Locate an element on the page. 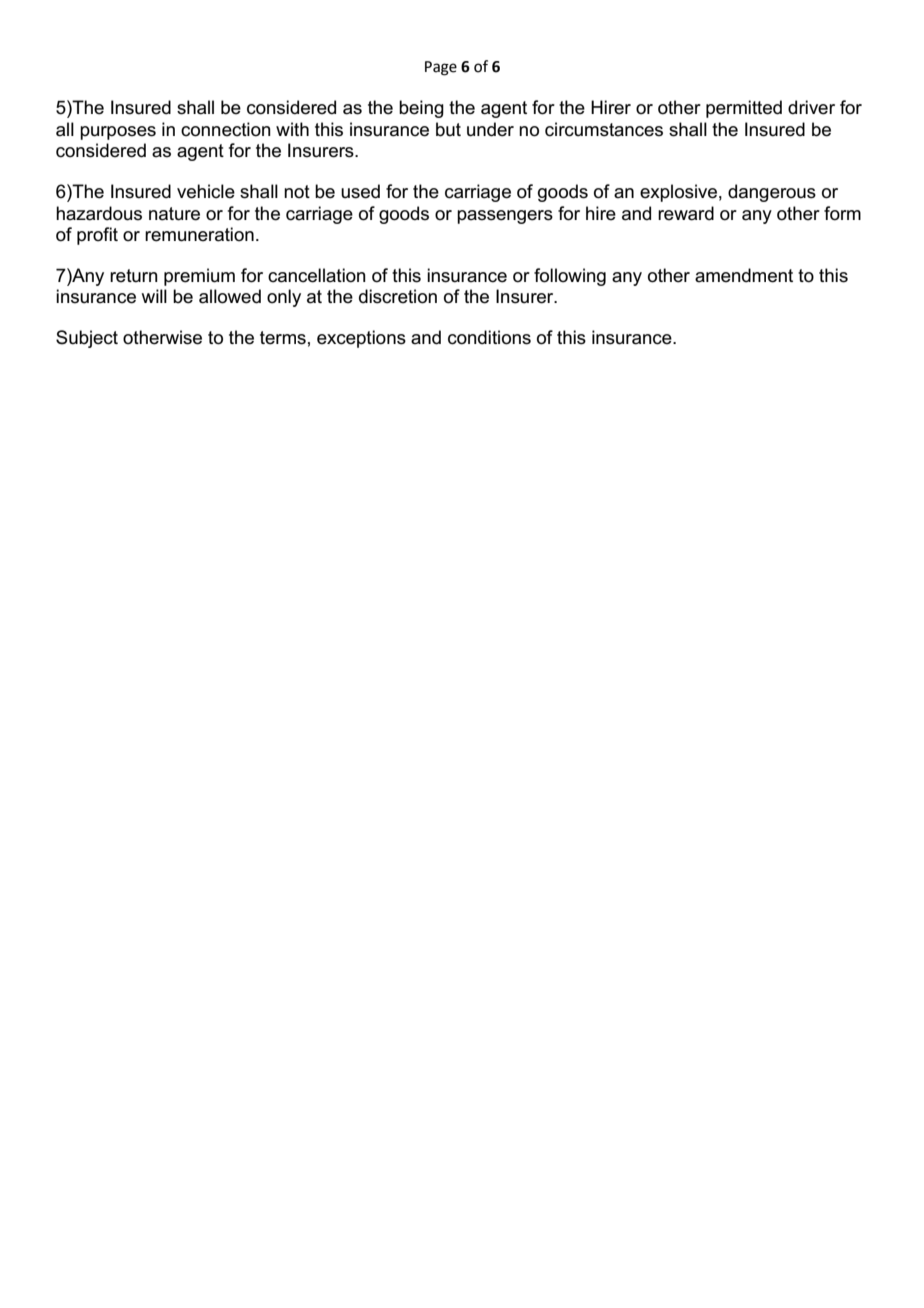 This document has width=924, height=1308. but is located at coordinates (448, 129).
